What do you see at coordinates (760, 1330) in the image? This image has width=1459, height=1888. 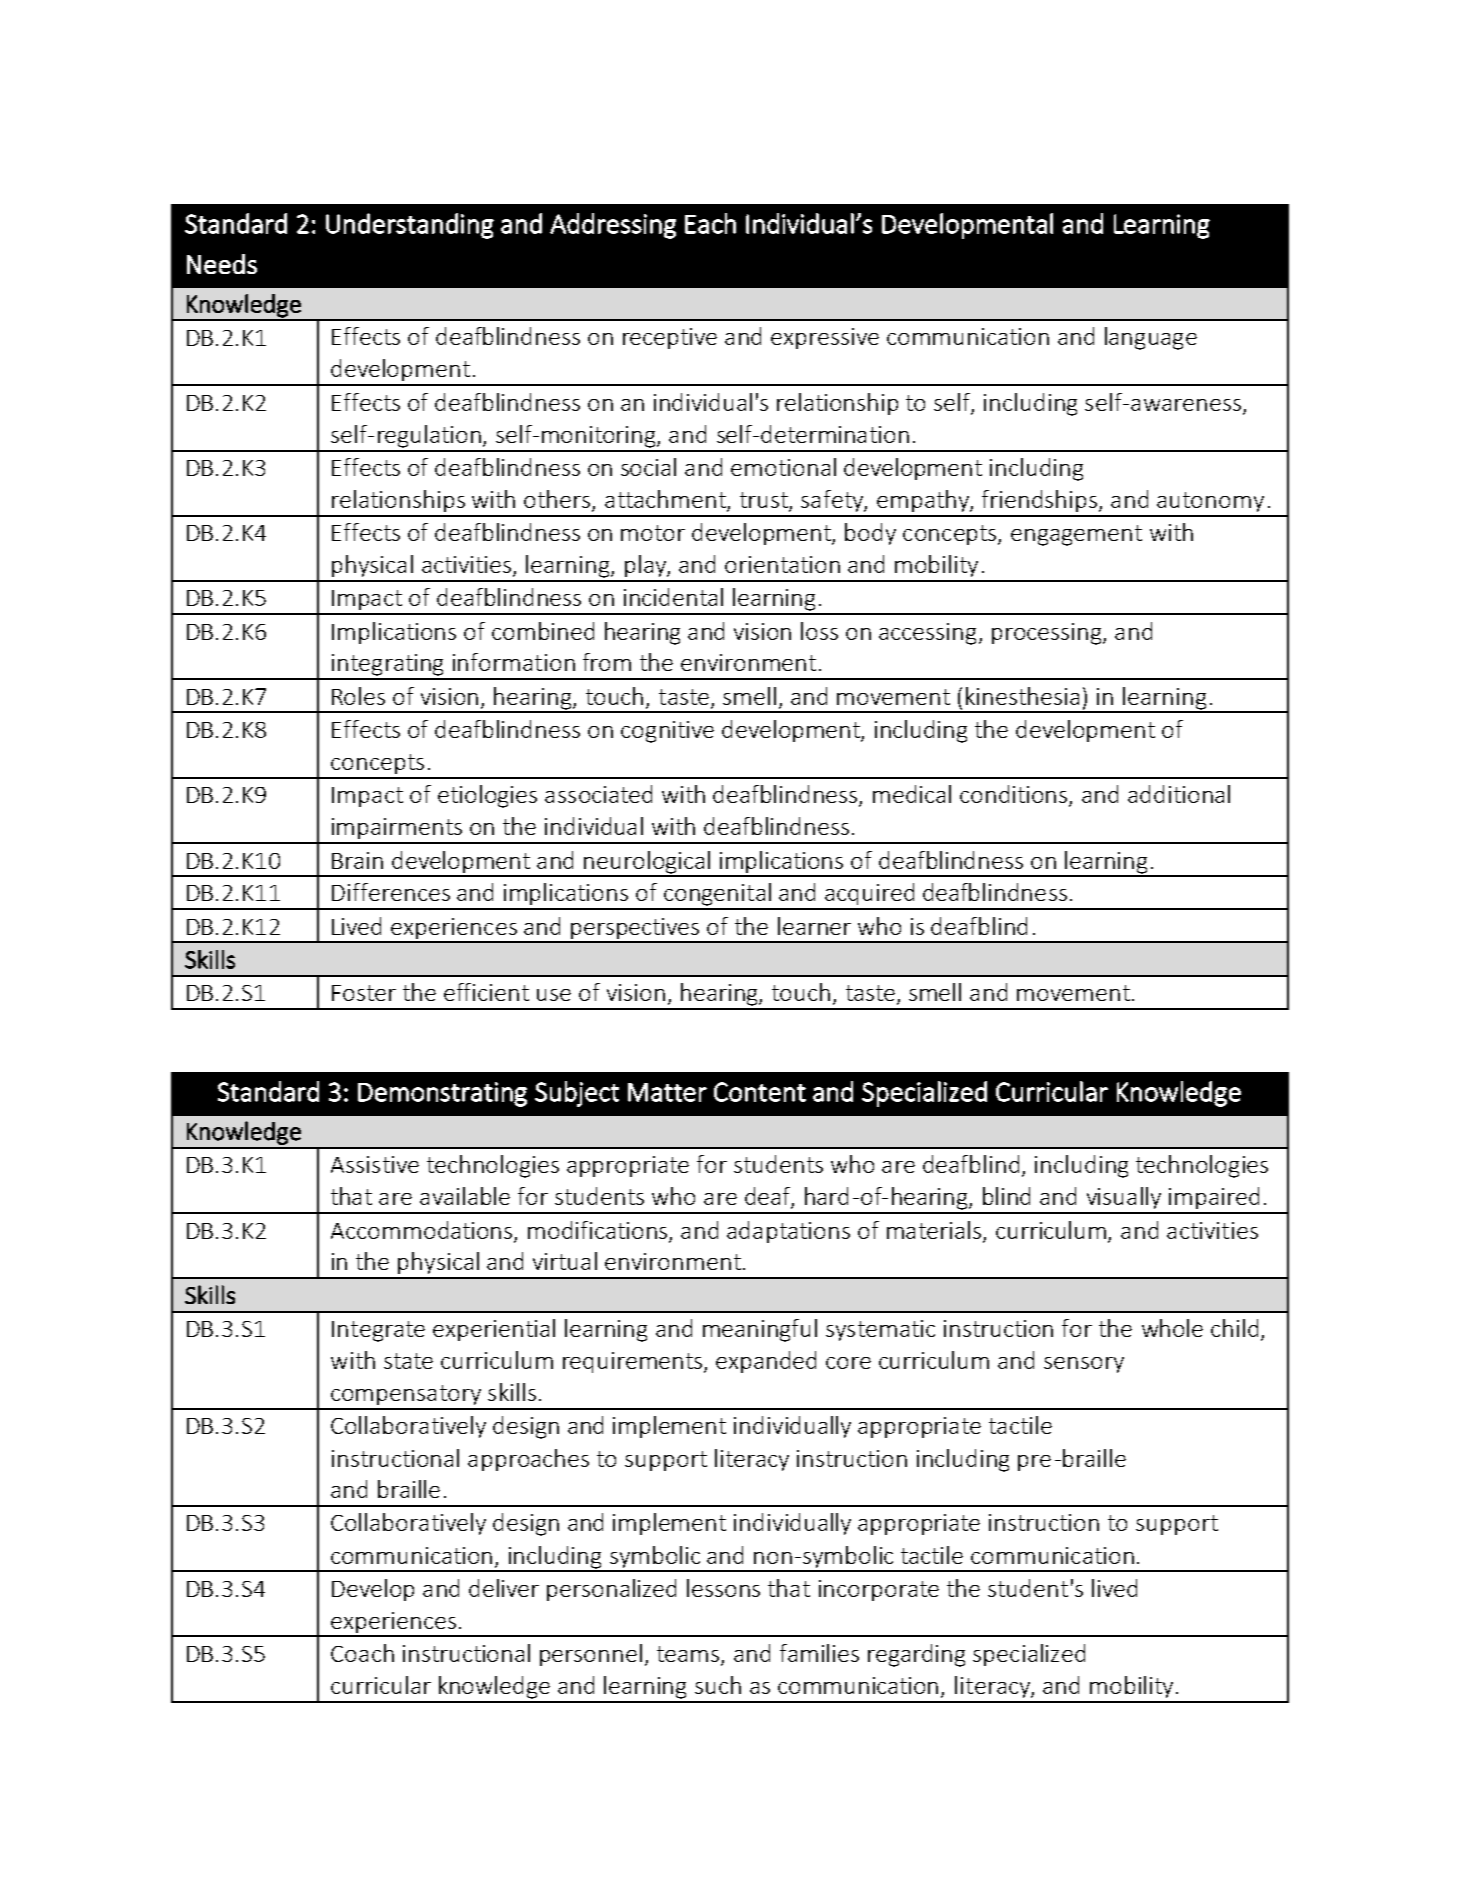 I see `meaningful` at bounding box center [760, 1330].
